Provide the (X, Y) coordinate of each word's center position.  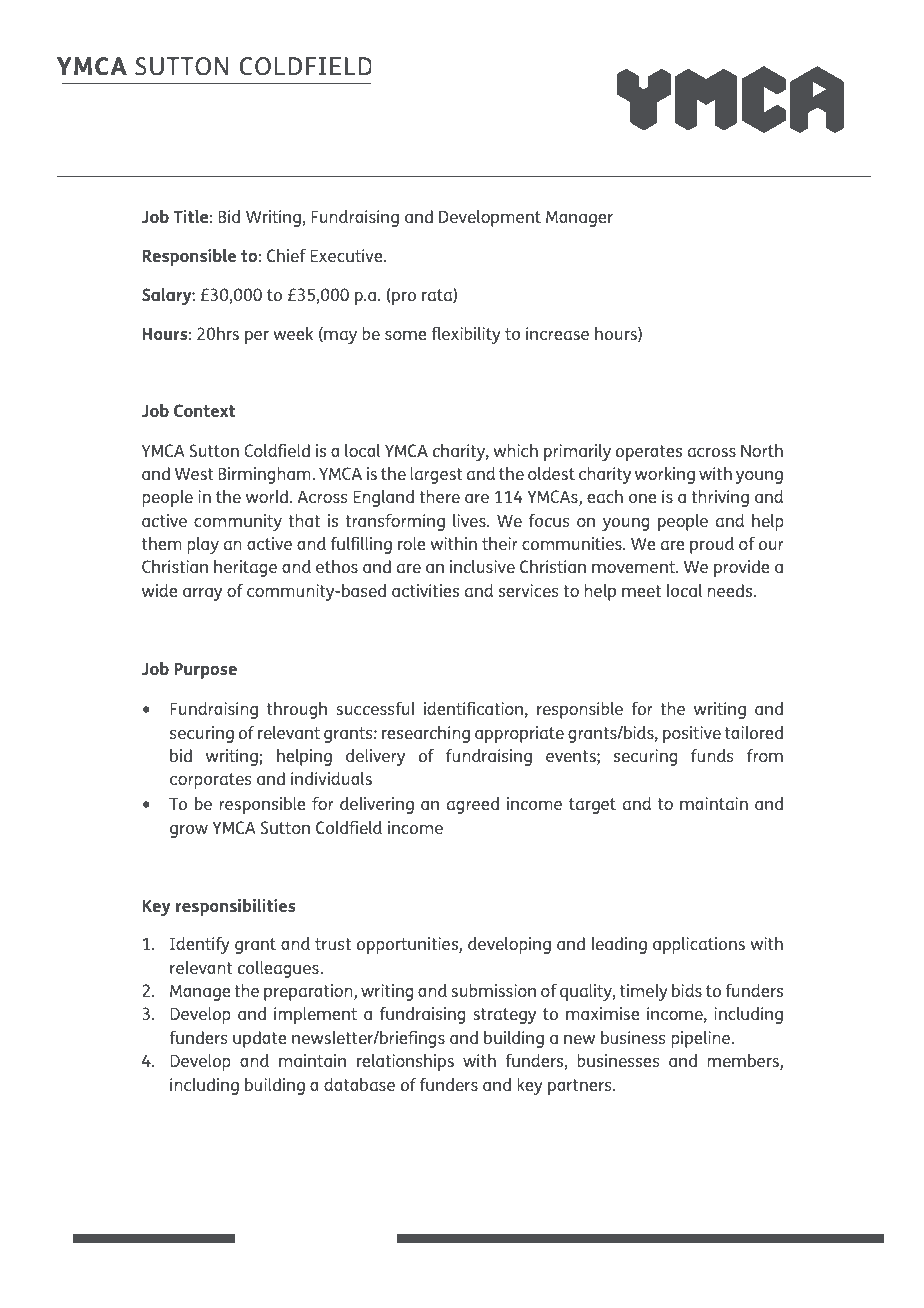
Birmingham (265, 475)
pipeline (702, 1039)
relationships (405, 1062)
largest (436, 475)
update (260, 1039)
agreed (473, 805)
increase (557, 333)
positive (692, 734)
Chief (286, 255)
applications (699, 945)
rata (438, 295)
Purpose (205, 670)
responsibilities (236, 907)
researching (426, 734)
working (665, 475)
